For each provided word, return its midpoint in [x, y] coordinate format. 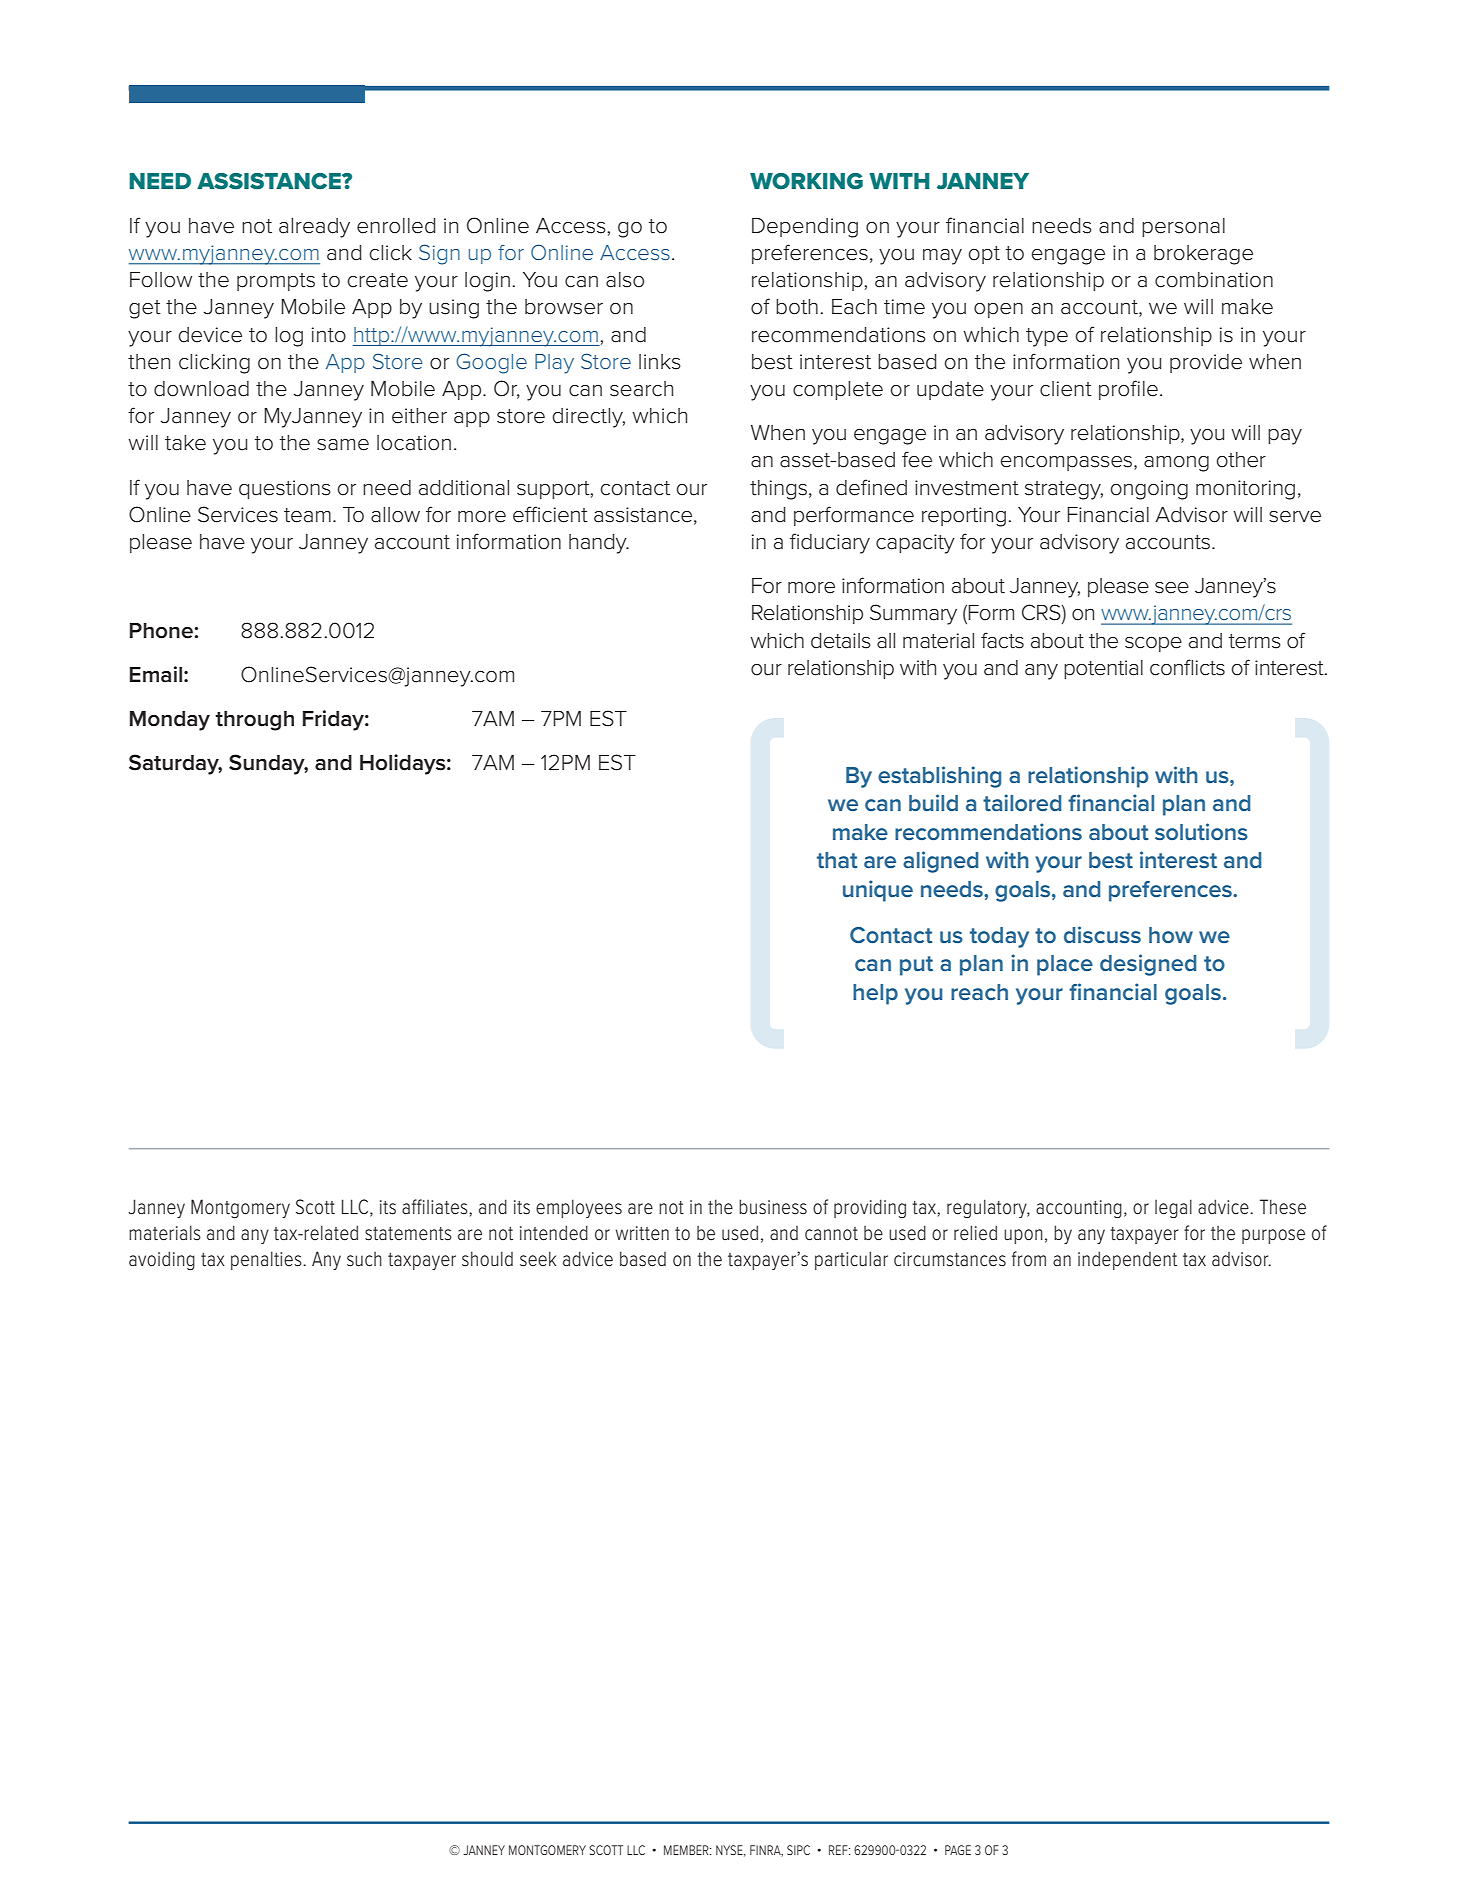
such [364, 1259]
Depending [805, 228]
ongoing [1149, 490]
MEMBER [687, 1850]
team [307, 515]
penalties [267, 1260]
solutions [1201, 831]
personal [1183, 227]
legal [1173, 1208]
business [773, 1207]
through [254, 721]
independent [1127, 1260]
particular [851, 1260]
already [314, 228]
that [837, 860]
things [778, 490]
